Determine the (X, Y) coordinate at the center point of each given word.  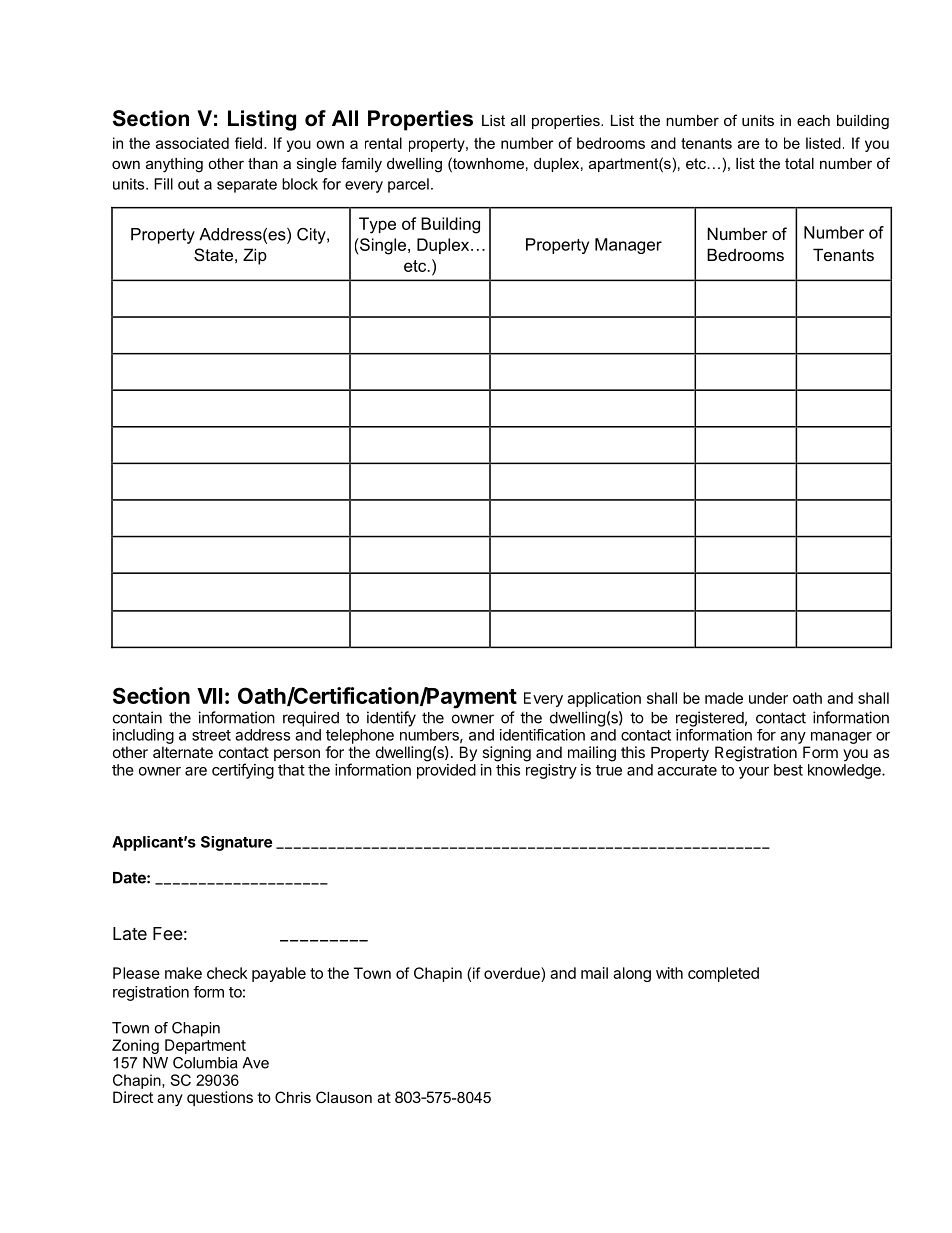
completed (723, 974)
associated (192, 143)
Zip (255, 256)
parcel (408, 185)
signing (506, 754)
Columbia (205, 1063)
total (799, 163)
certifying (243, 771)
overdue (513, 974)
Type (377, 225)
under (768, 698)
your (754, 773)
